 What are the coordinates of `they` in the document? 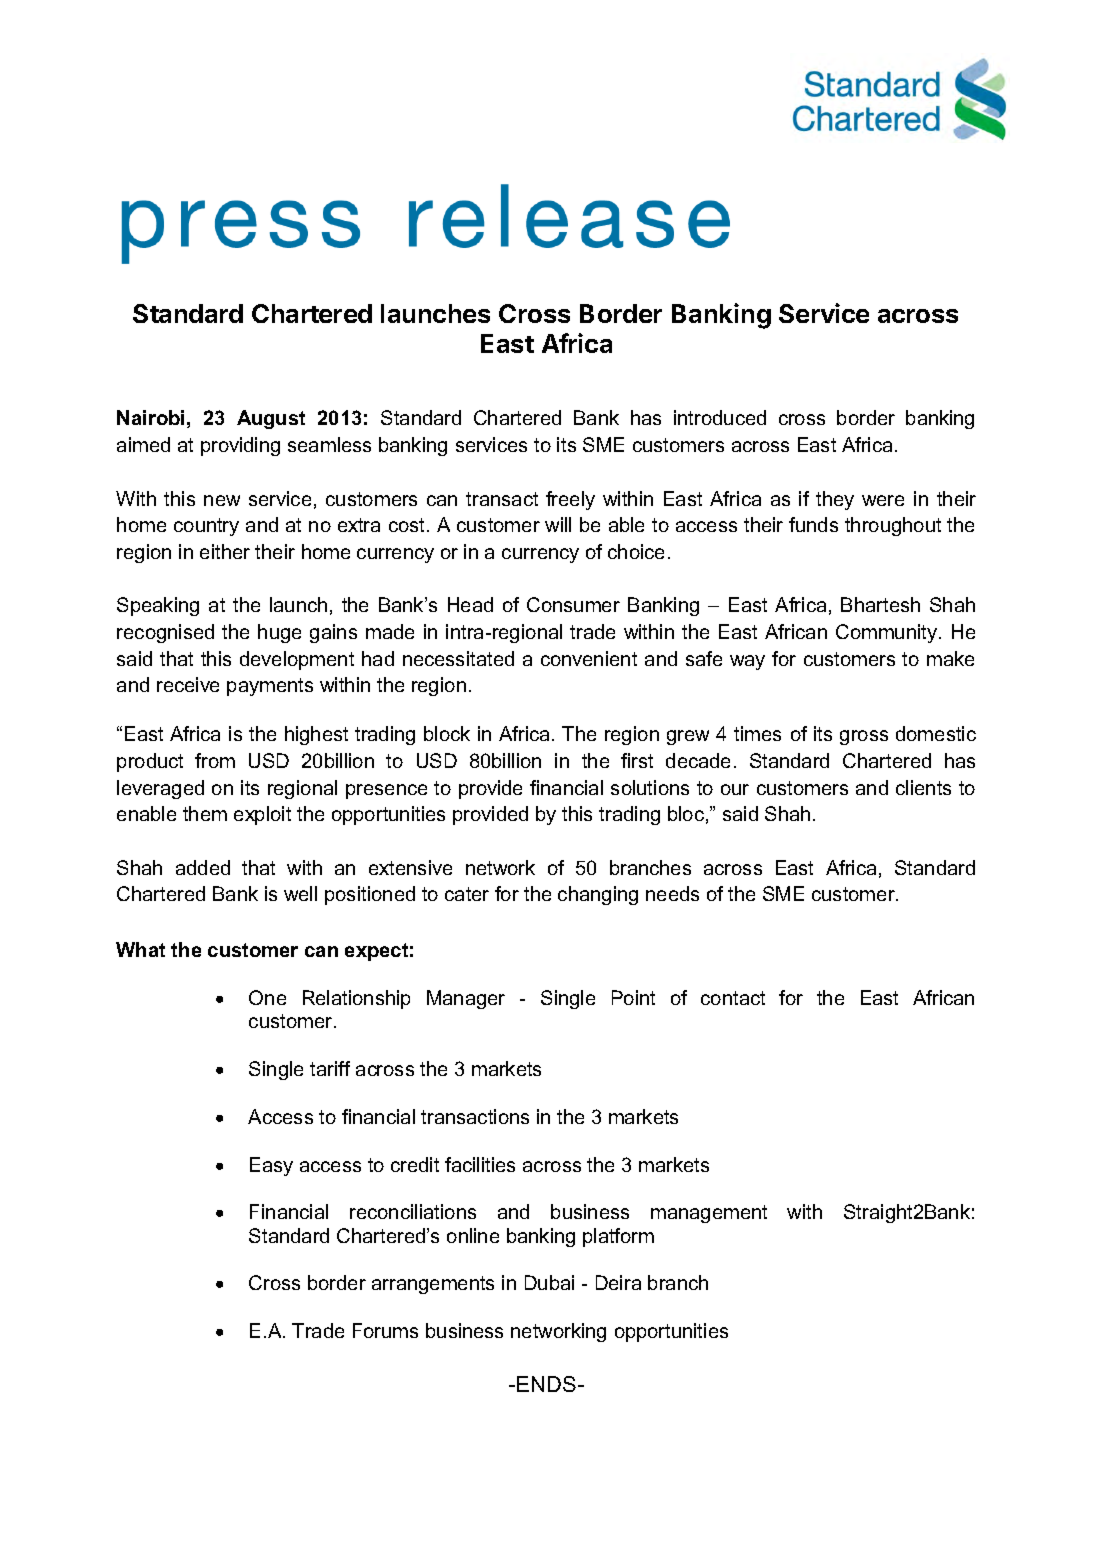 It's located at (835, 500).
